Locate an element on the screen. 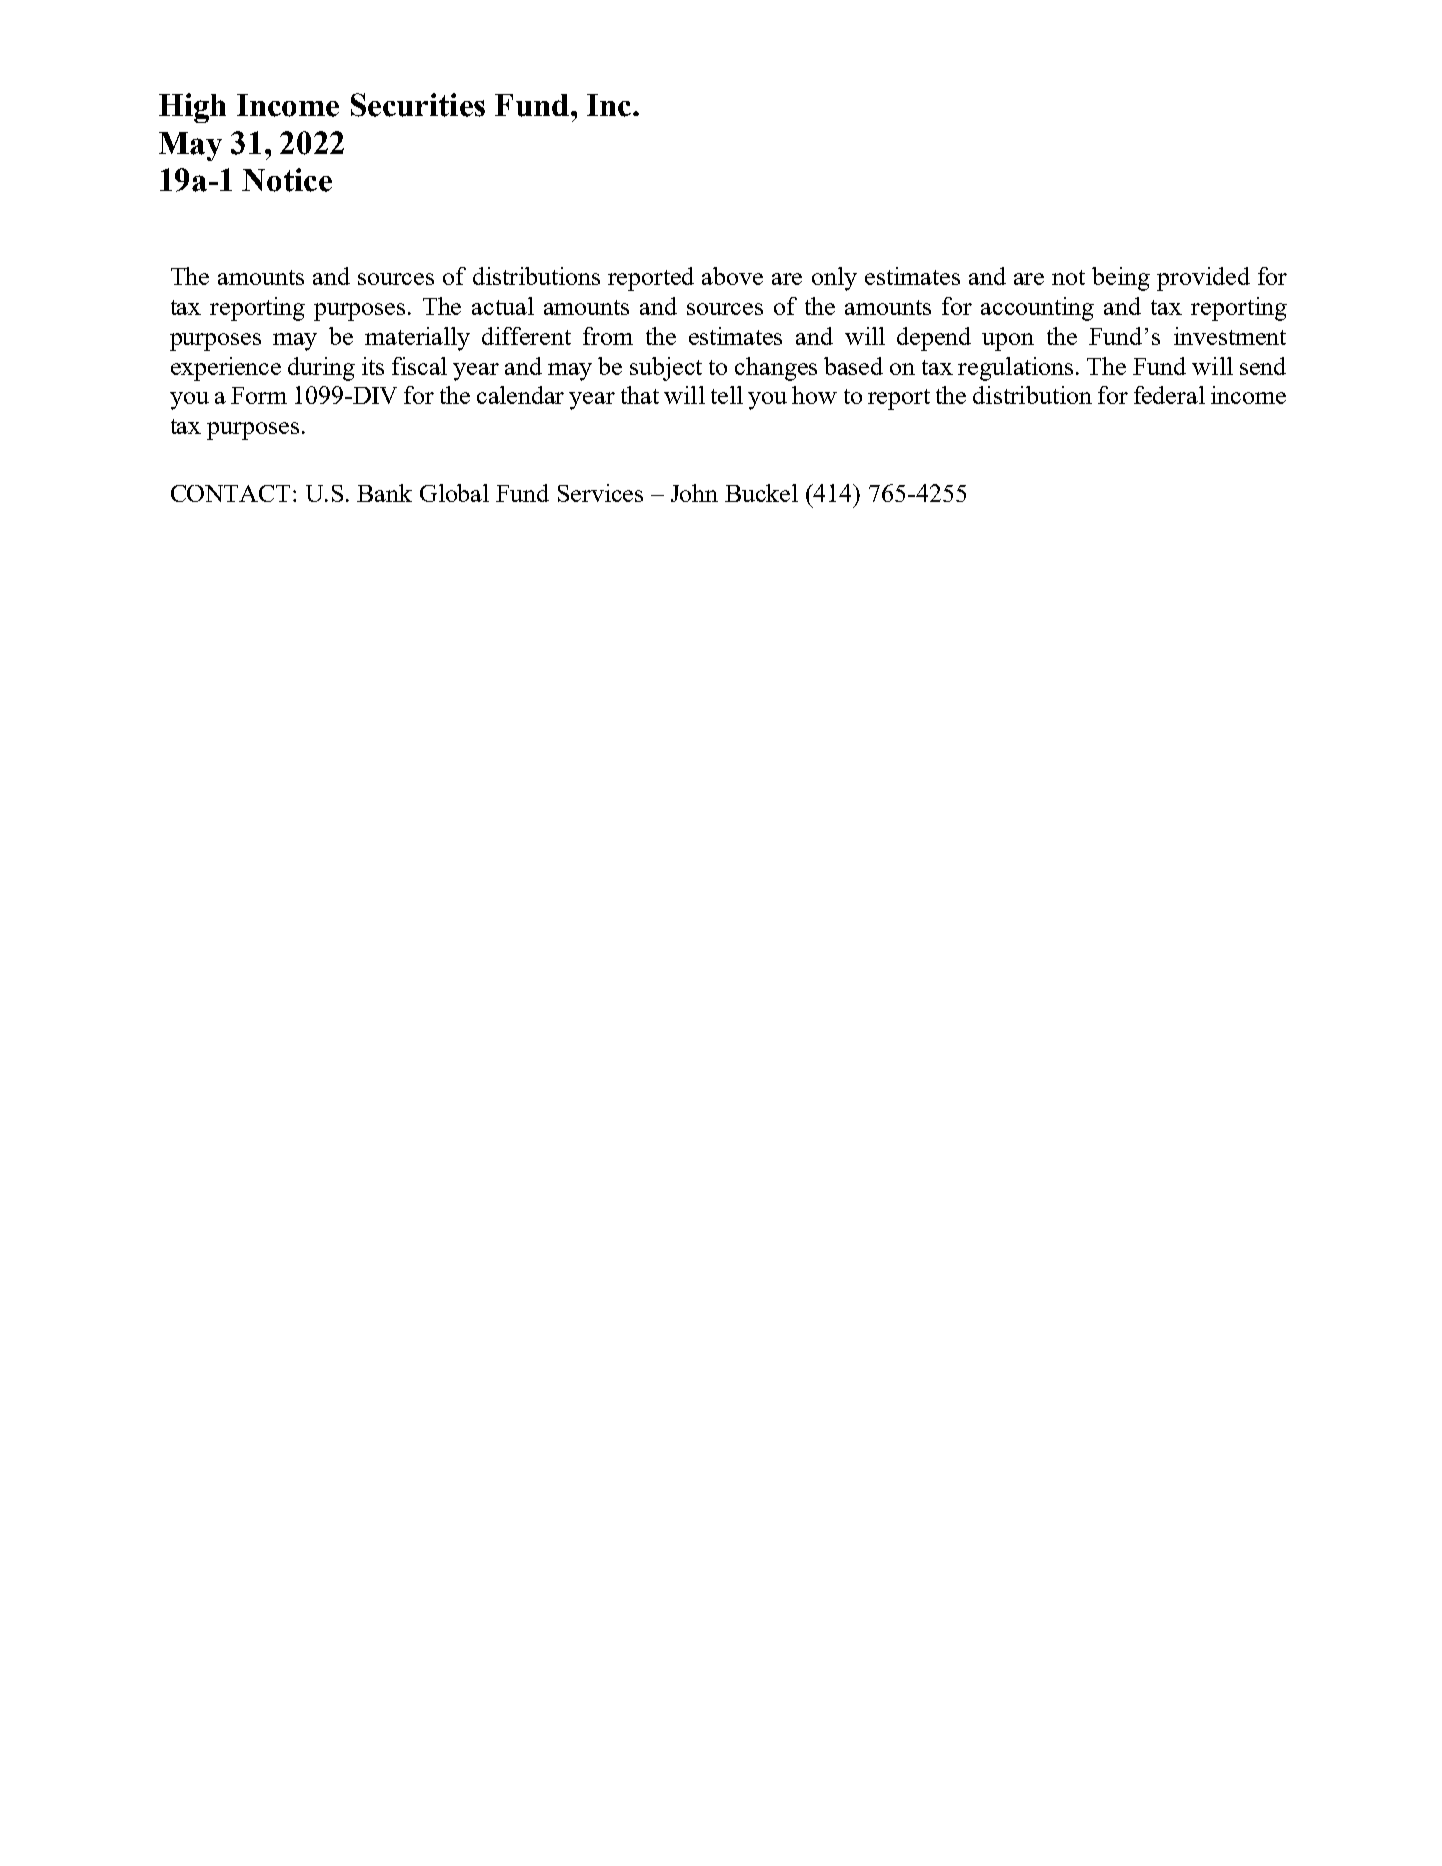 This screenshot has width=1442, height=1866. Securities is located at coordinates (418, 105).
